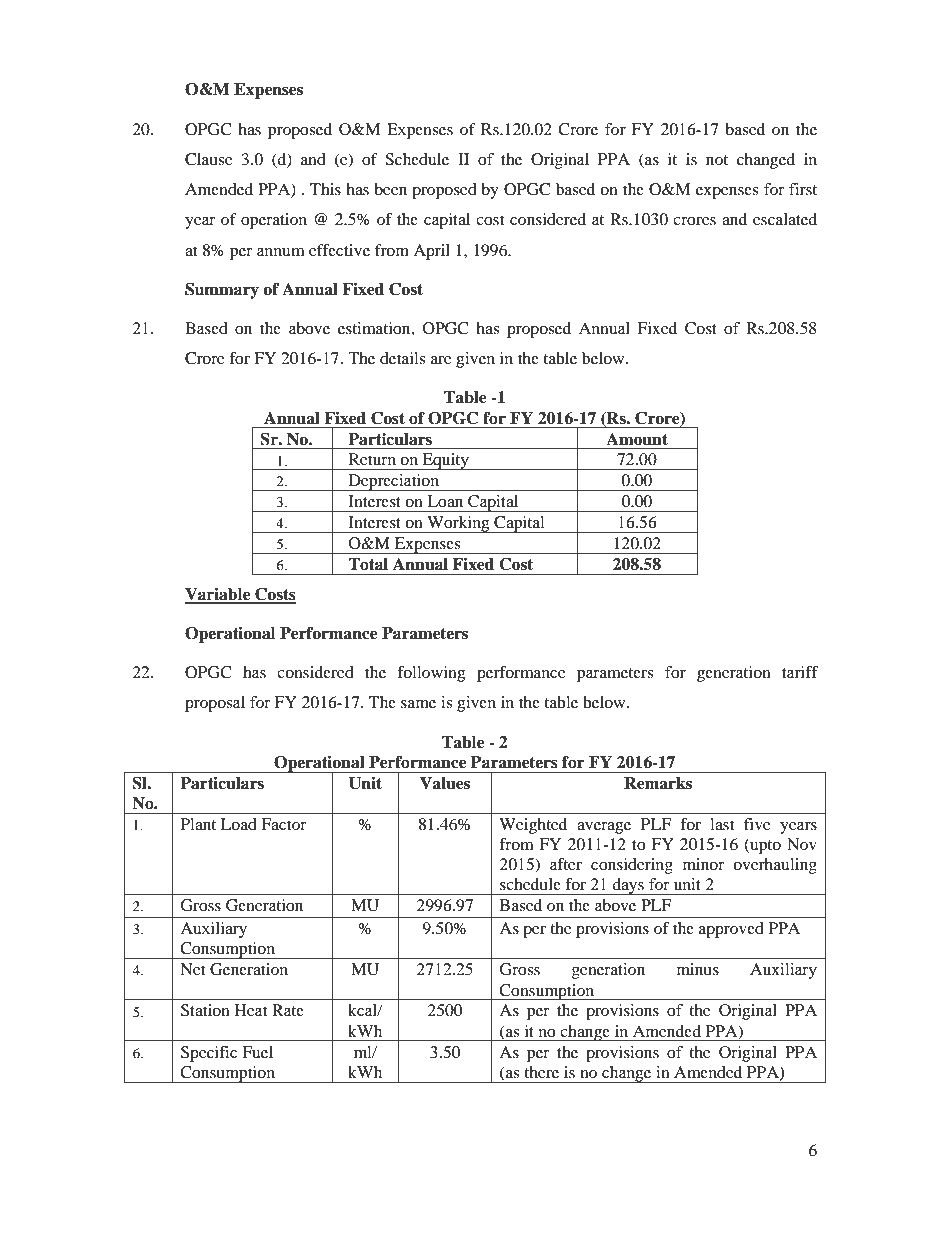  Describe the element at coordinates (325, 189) in the document. I see `This` at that location.
